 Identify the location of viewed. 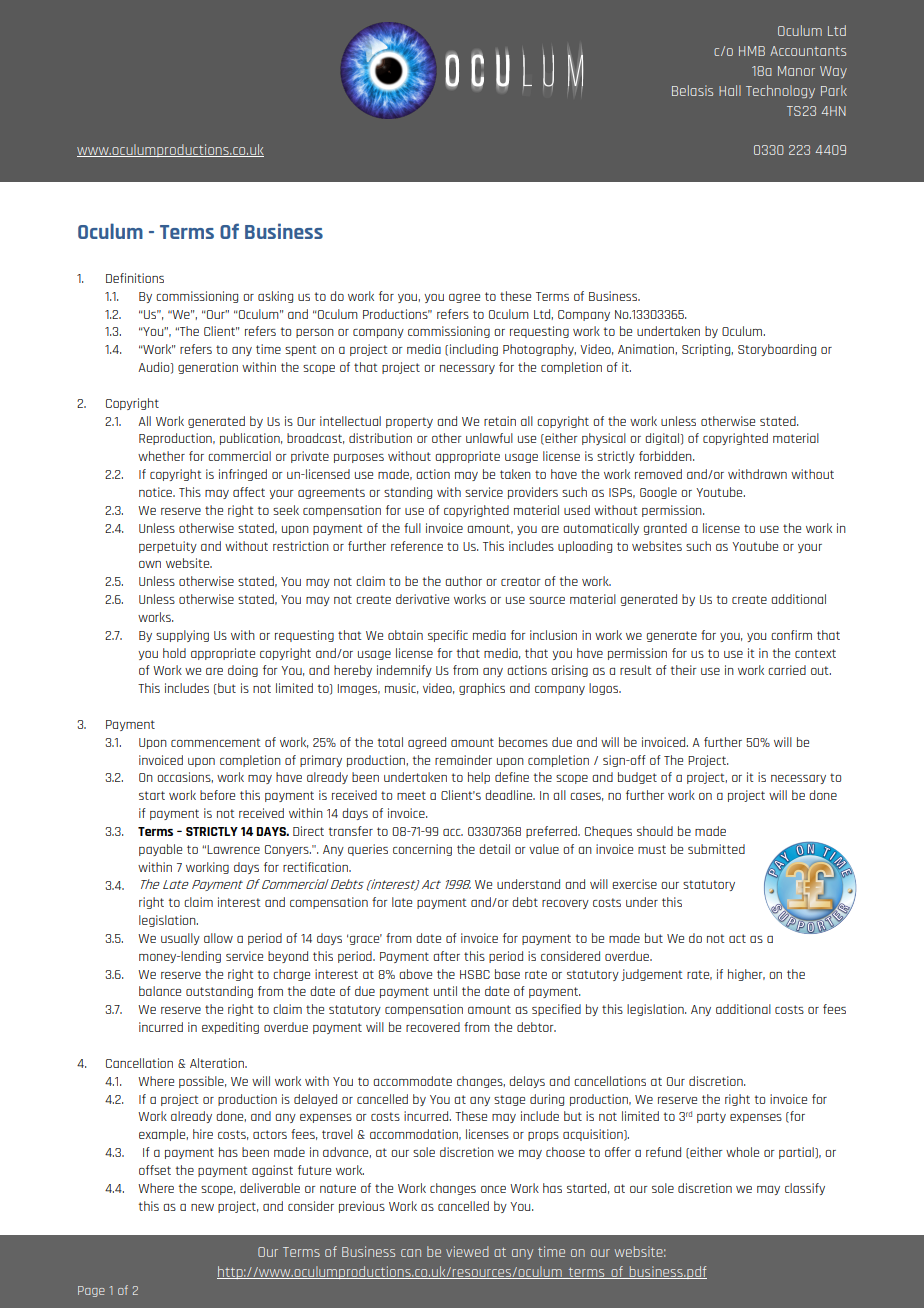
(467, 1251).
